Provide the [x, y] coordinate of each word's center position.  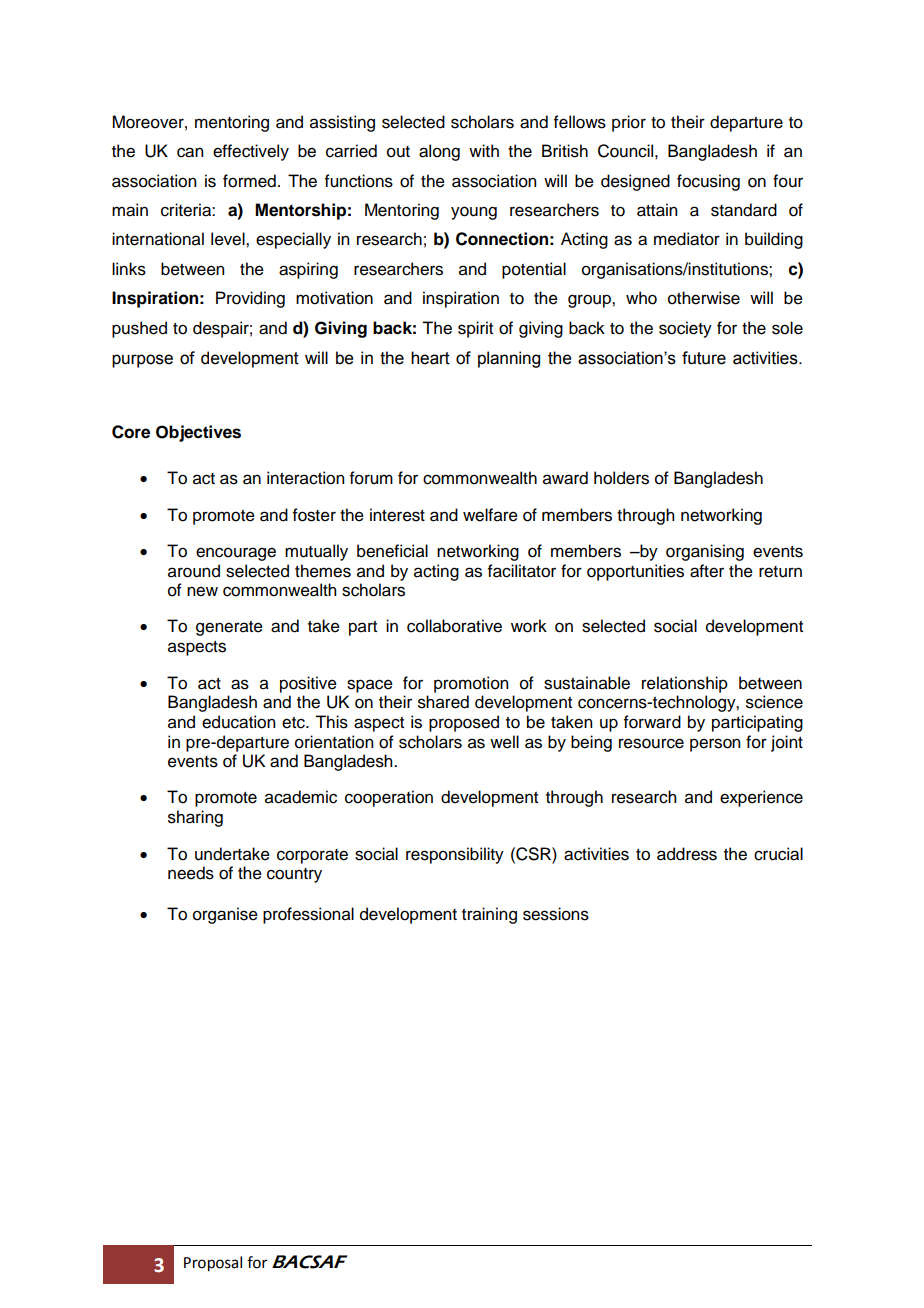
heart [430, 358]
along [439, 152]
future [704, 358]
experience [761, 798]
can [190, 152]
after [707, 571]
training [489, 915]
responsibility [455, 855]
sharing [195, 818]
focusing [708, 182]
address [687, 854]
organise [225, 915]
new [202, 591]
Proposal [213, 1264]
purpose [142, 361]
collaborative [454, 626]
